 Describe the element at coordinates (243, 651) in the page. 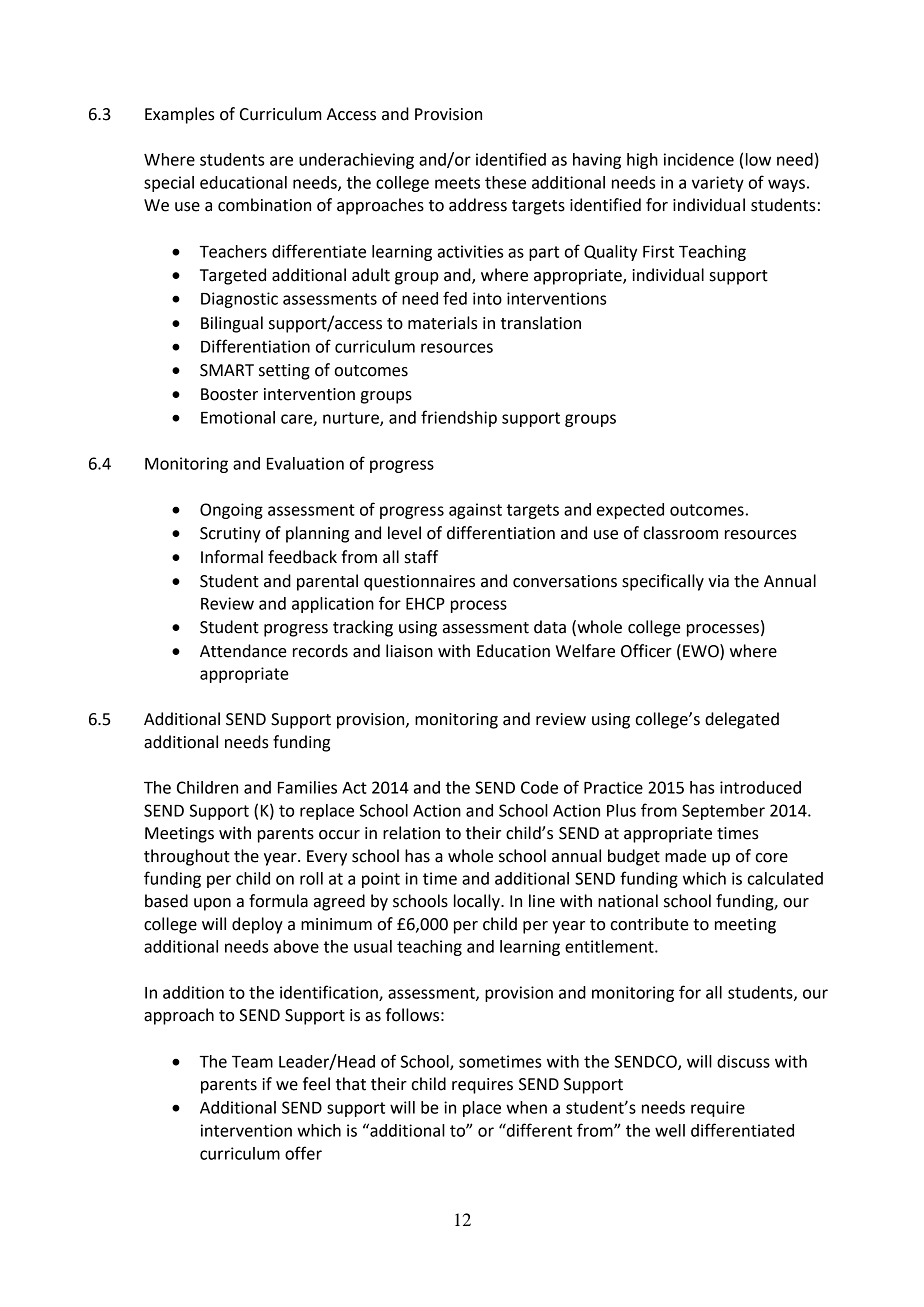

I see `Attendance` at that location.
